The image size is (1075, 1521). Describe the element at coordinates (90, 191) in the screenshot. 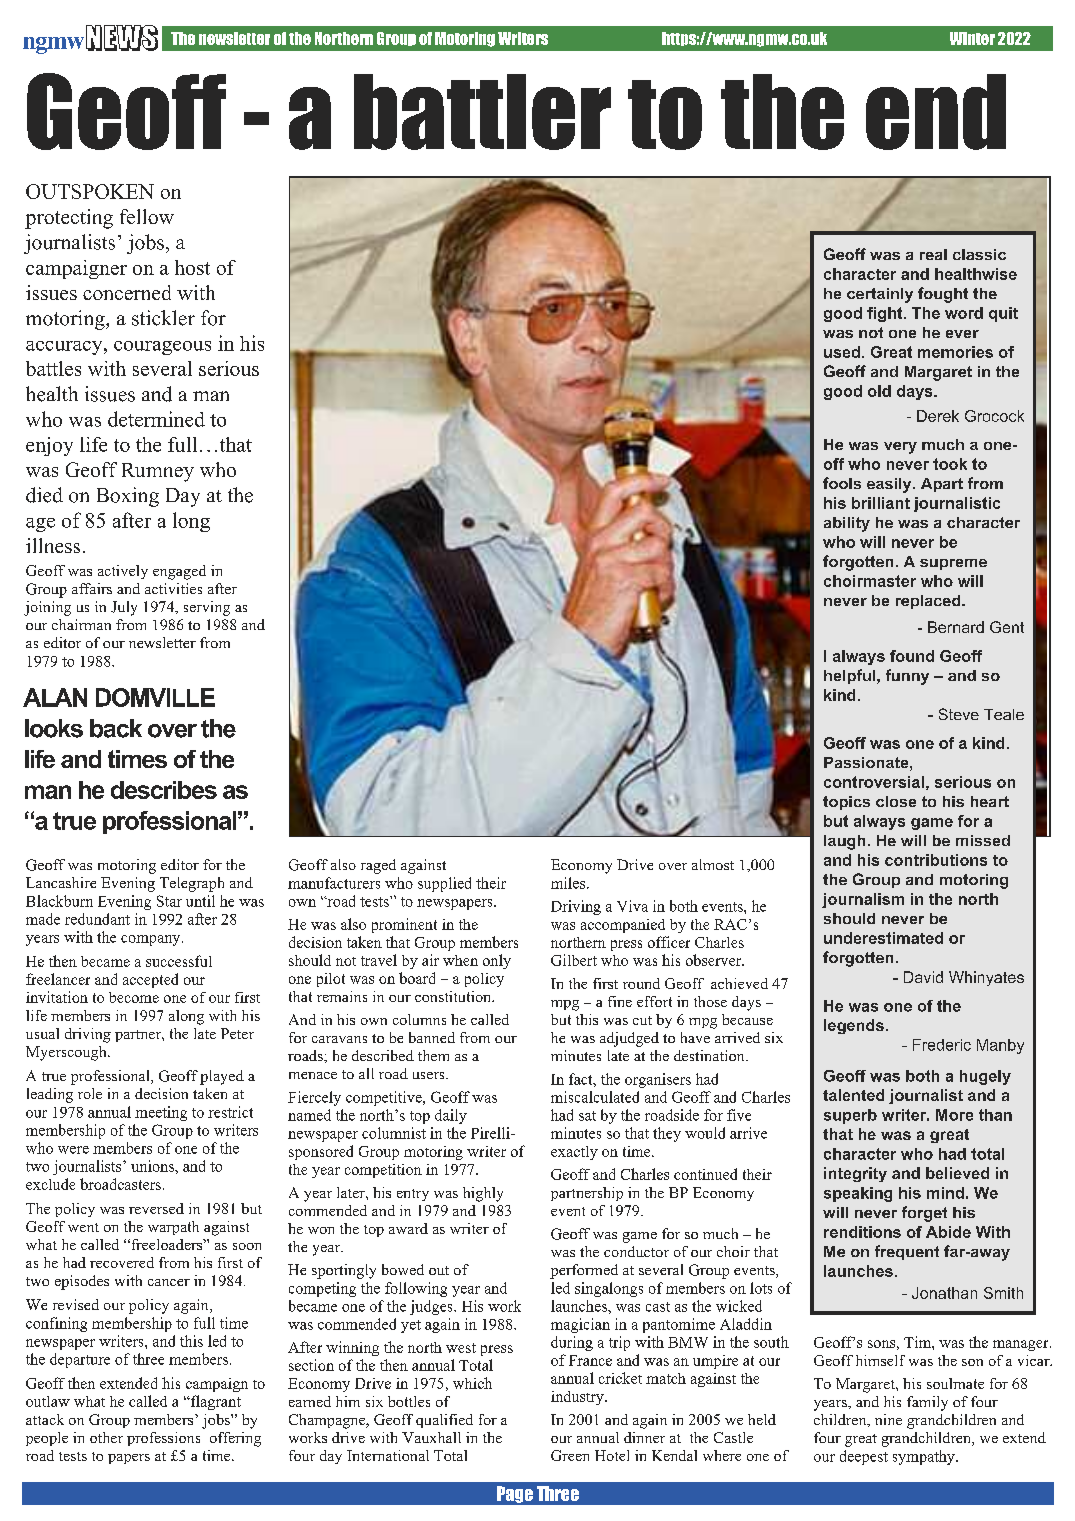

I see `OUTSPOKEN` at that location.
